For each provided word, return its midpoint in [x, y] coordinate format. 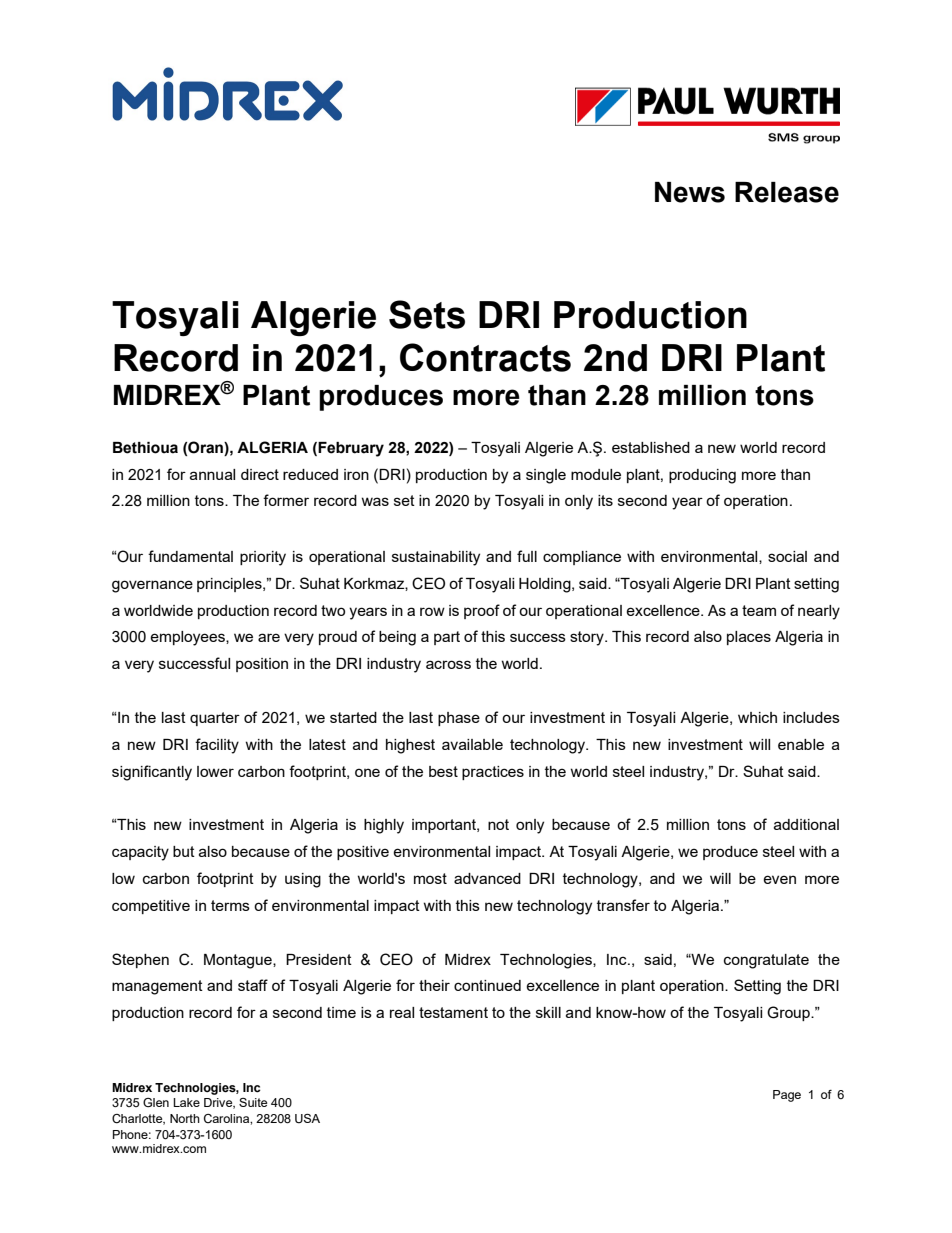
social [787, 556]
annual [212, 474]
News [690, 192]
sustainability [436, 558]
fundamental [190, 556]
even [779, 879]
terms [230, 905]
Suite [253, 1102]
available [472, 744]
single [546, 476]
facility [217, 746]
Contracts [485, 357]
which [757, 717]
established [651, 447]
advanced [487, 878]
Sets [427, 314]
